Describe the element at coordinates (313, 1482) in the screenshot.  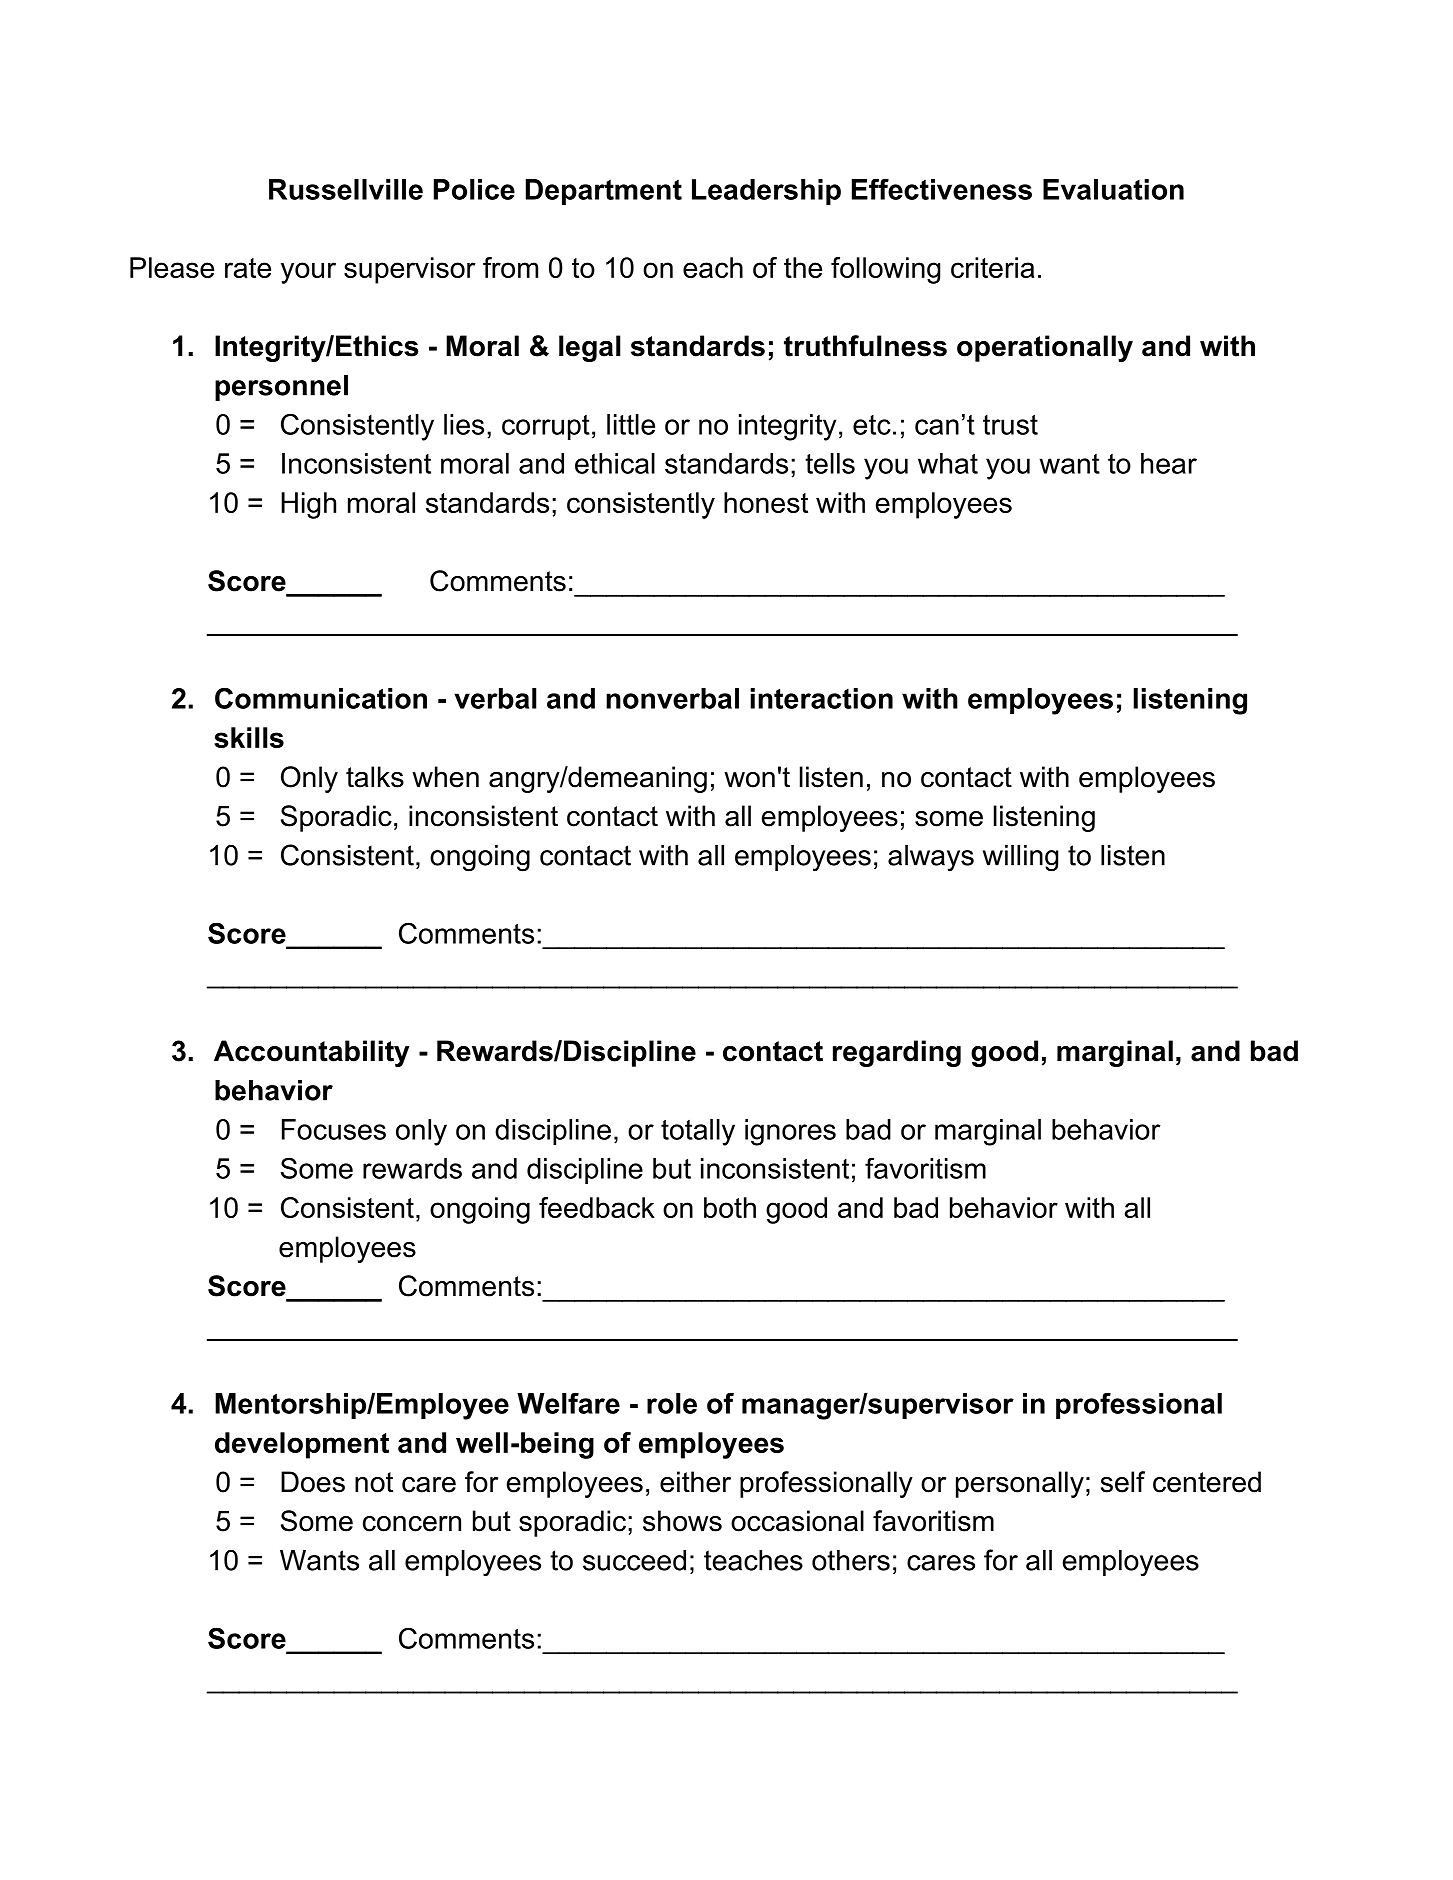
I see `Does` at that location.
